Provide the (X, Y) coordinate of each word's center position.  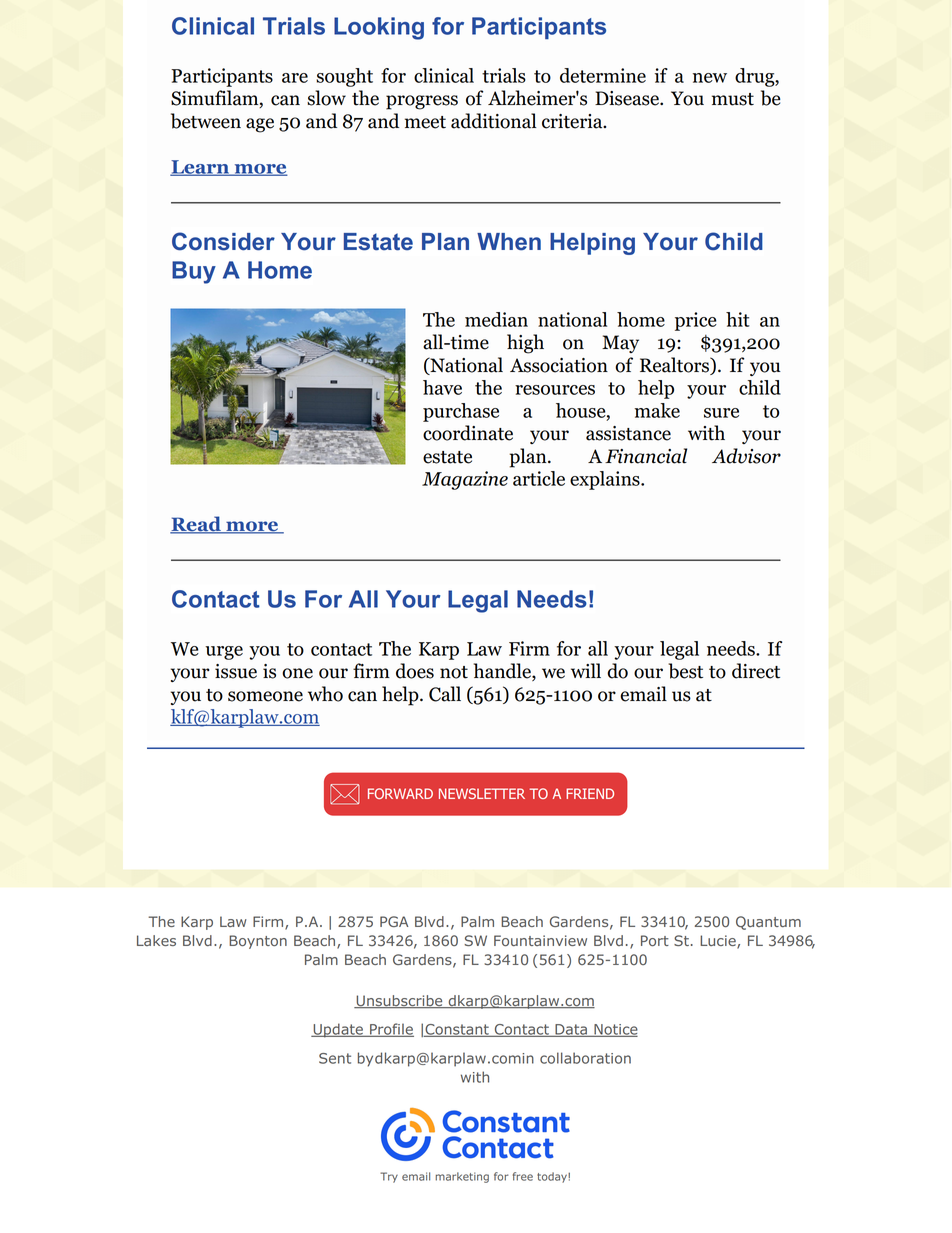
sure (721, 413)
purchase (461, 412)
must (733, 99)
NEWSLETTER (482, 793)
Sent (335, 1058)
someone (265, 696)
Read (197, 525)
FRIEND (590, 793)
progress (422, 102)
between (206, 121)
